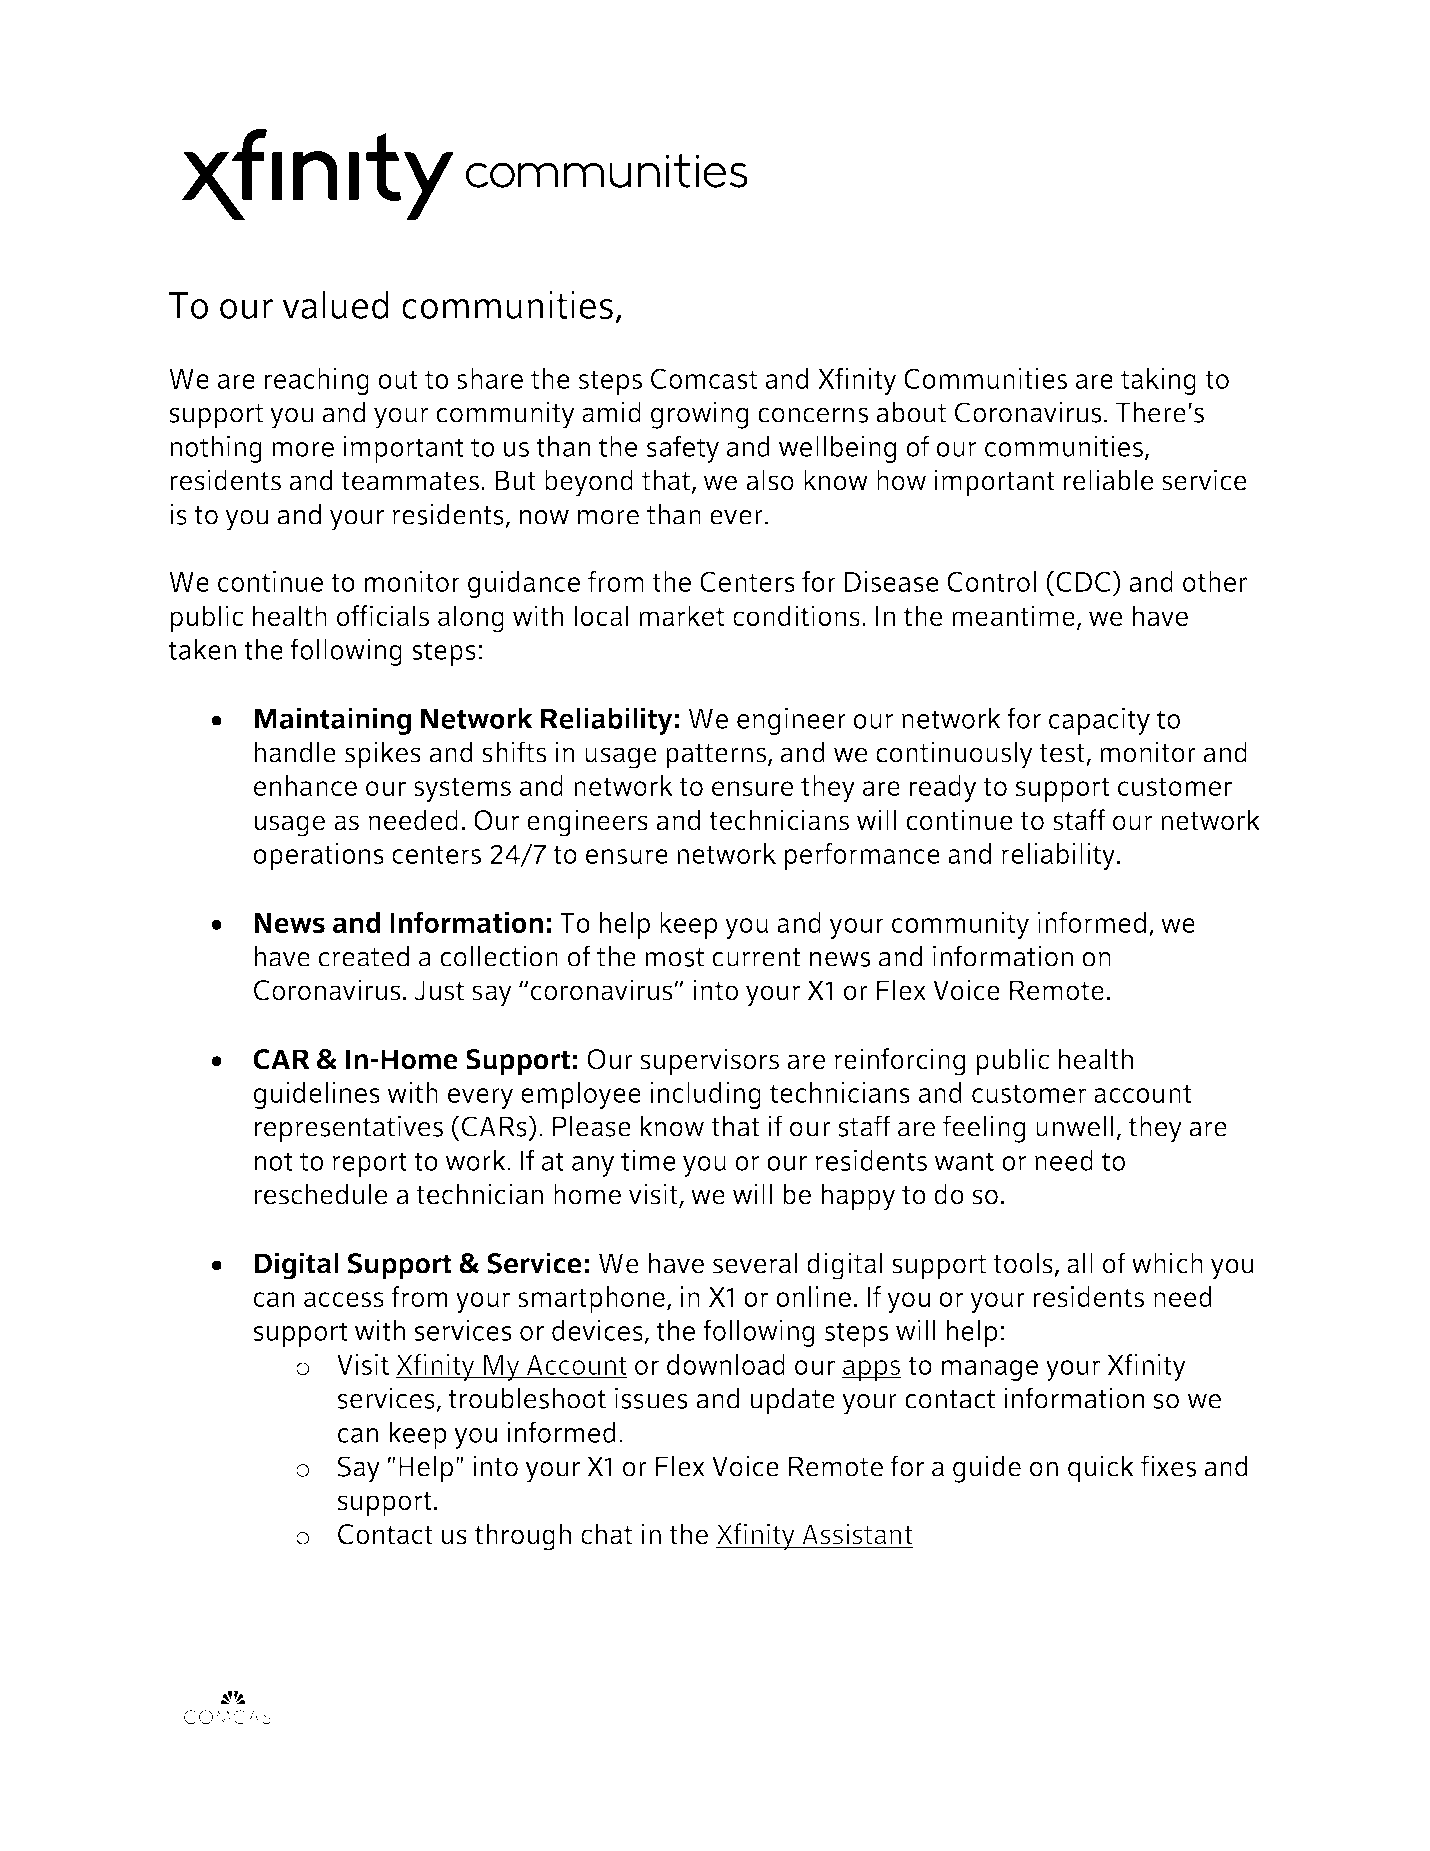 This page has width=1430, height=1851. What do you see at coordinates (717, 756) in the page?
I see `patterns` at bounding box center [717, 756].
